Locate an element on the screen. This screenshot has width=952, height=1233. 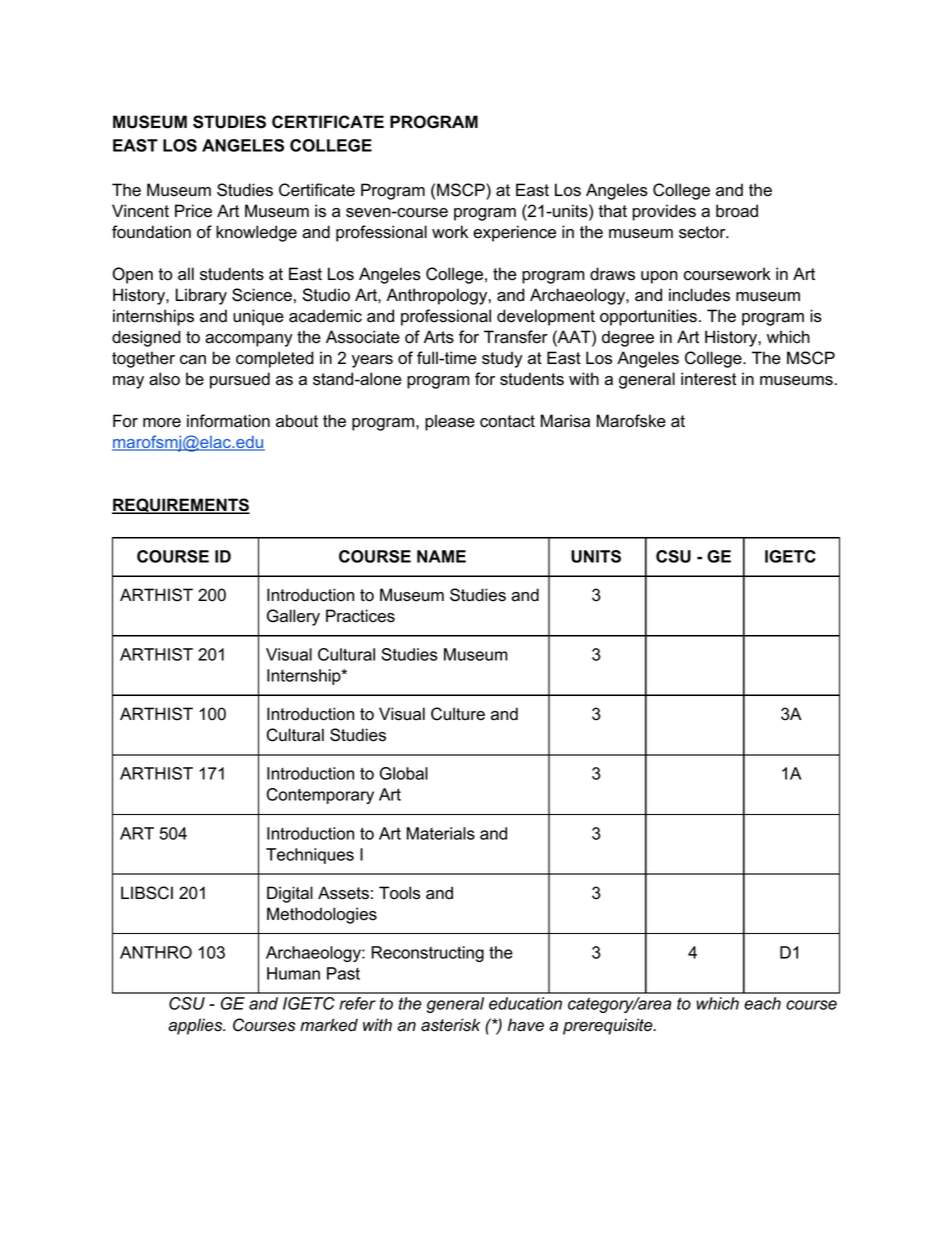
Price is located at coordinates (193, 211).
